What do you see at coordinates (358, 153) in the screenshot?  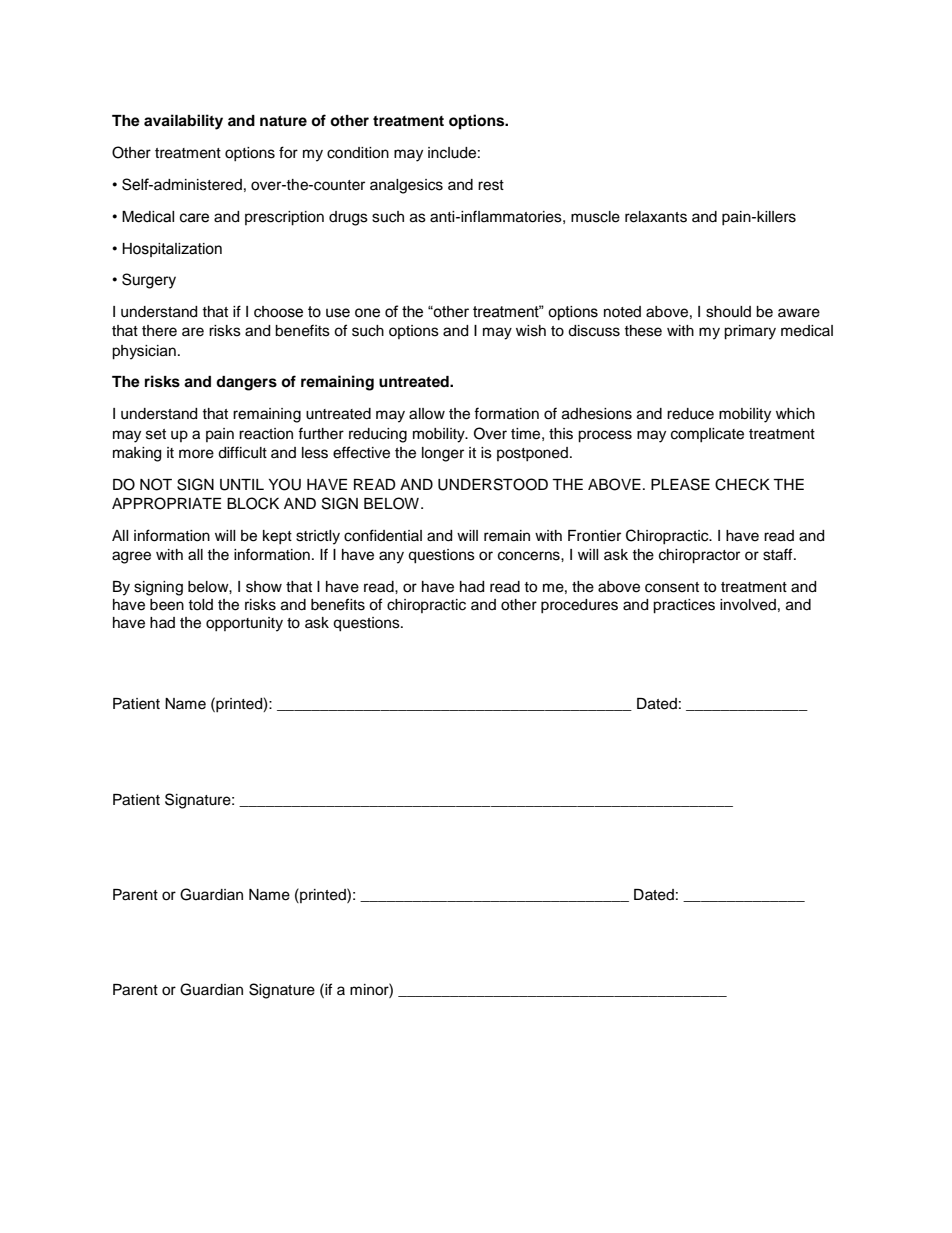 I see `condition` at bounding box center [358, 153].
